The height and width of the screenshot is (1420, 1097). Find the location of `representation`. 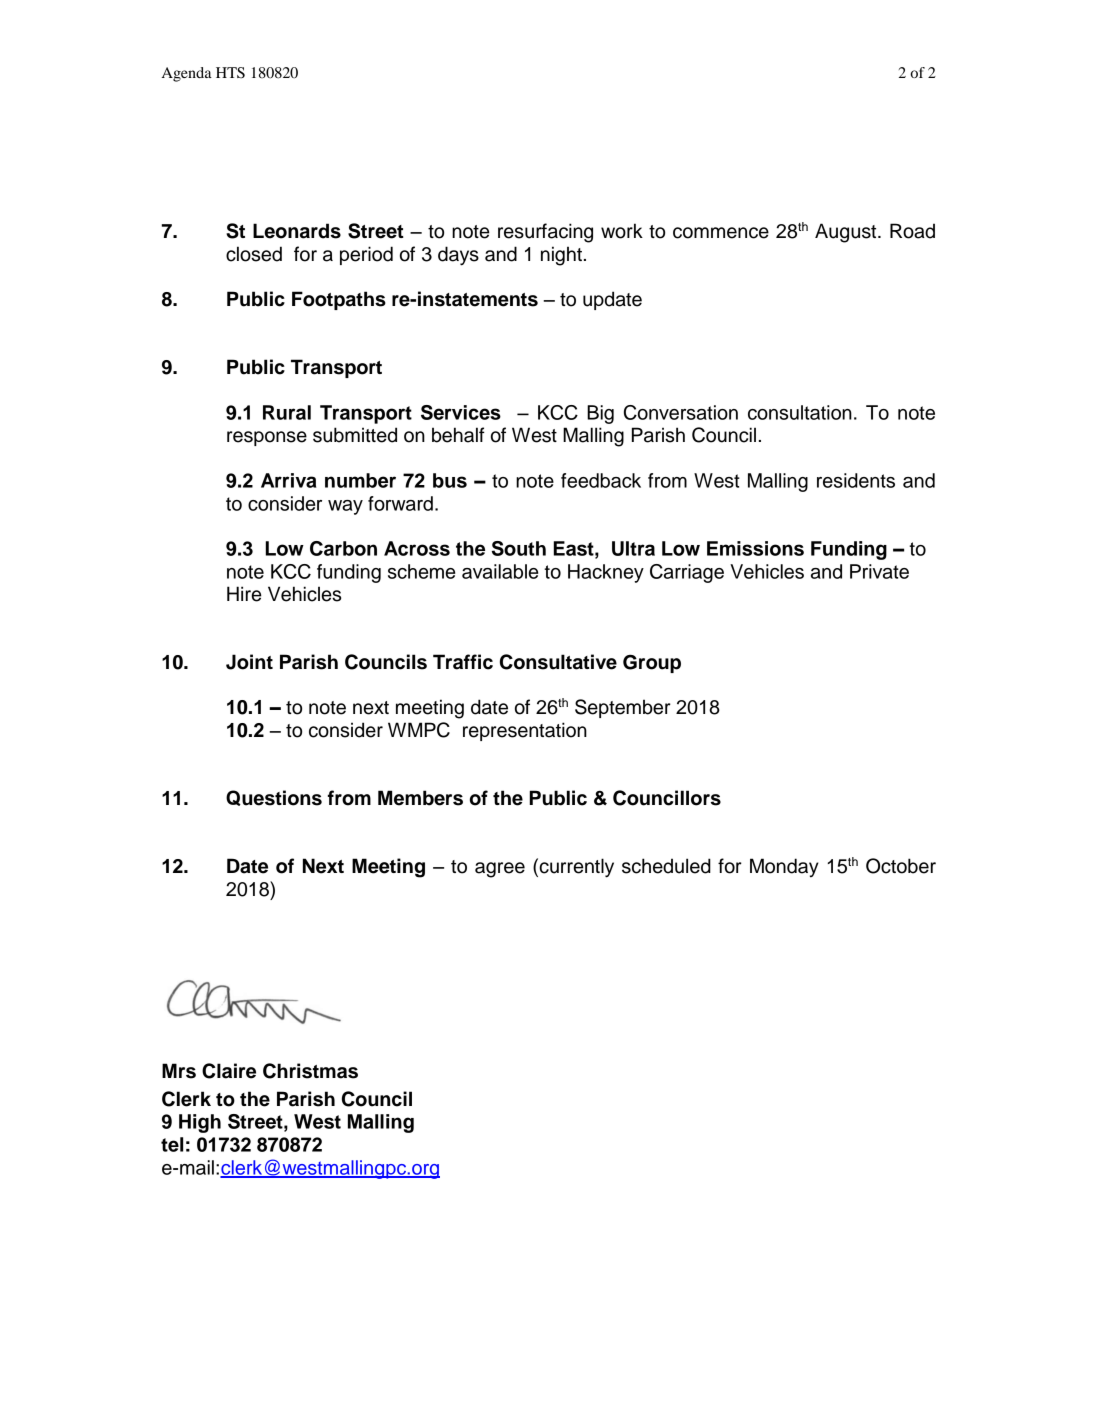

representation is located at coordinates (525, 731).
